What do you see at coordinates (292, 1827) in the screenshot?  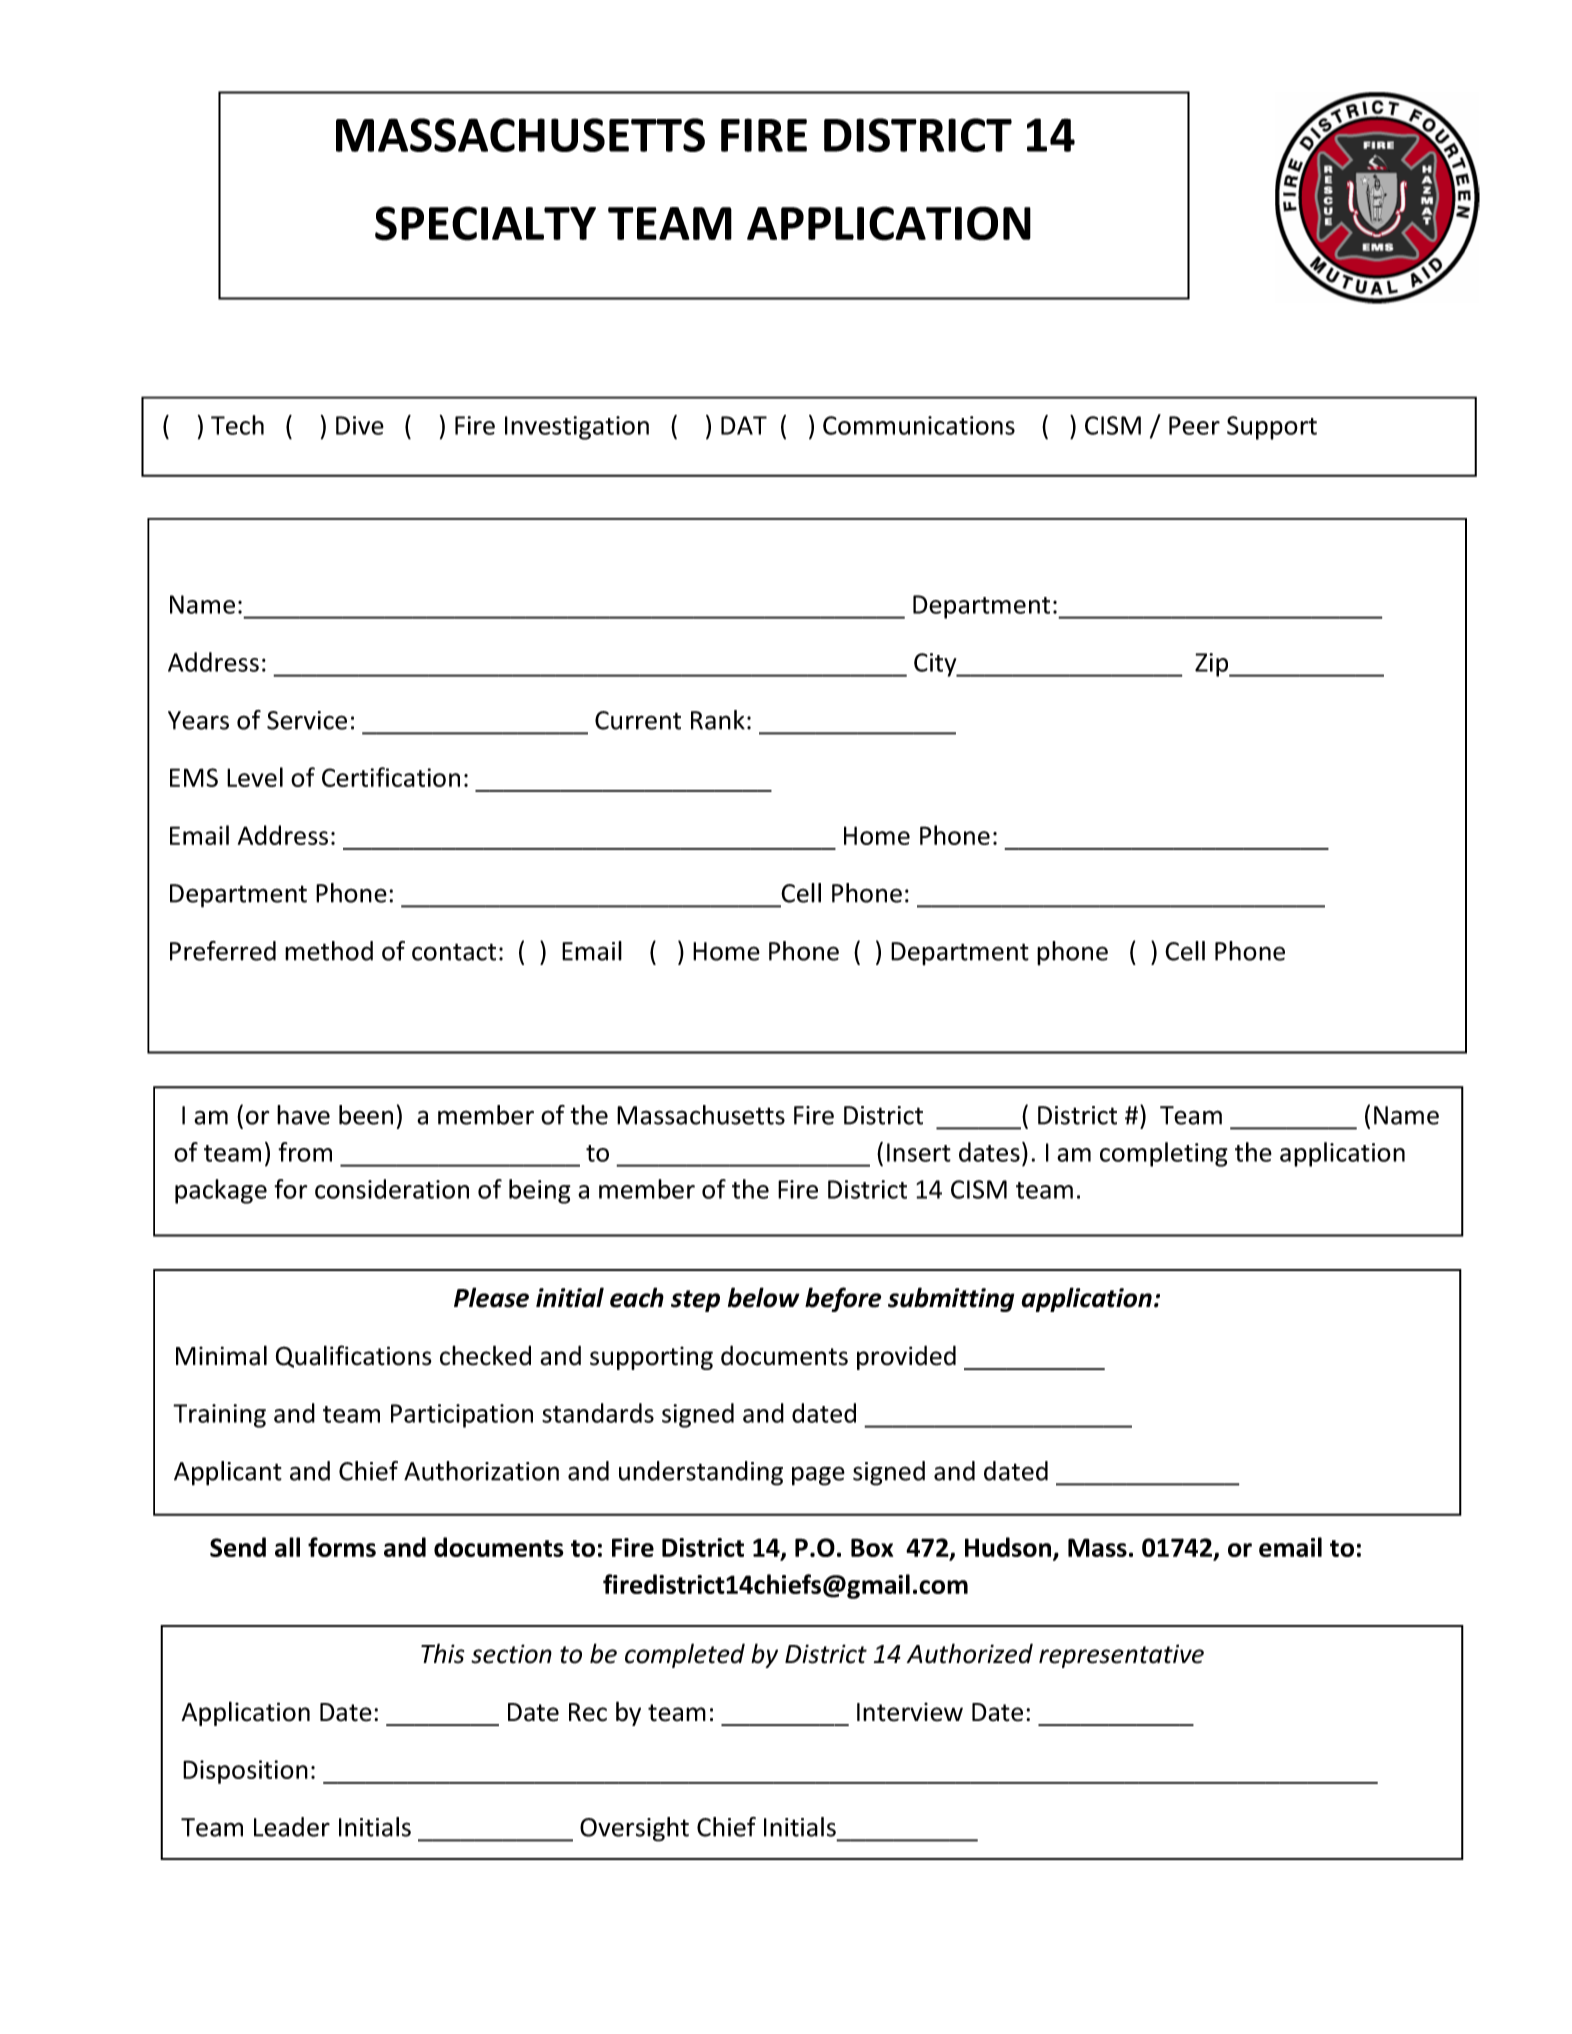 I see `Leader` at bounding box center [292, 1827].
